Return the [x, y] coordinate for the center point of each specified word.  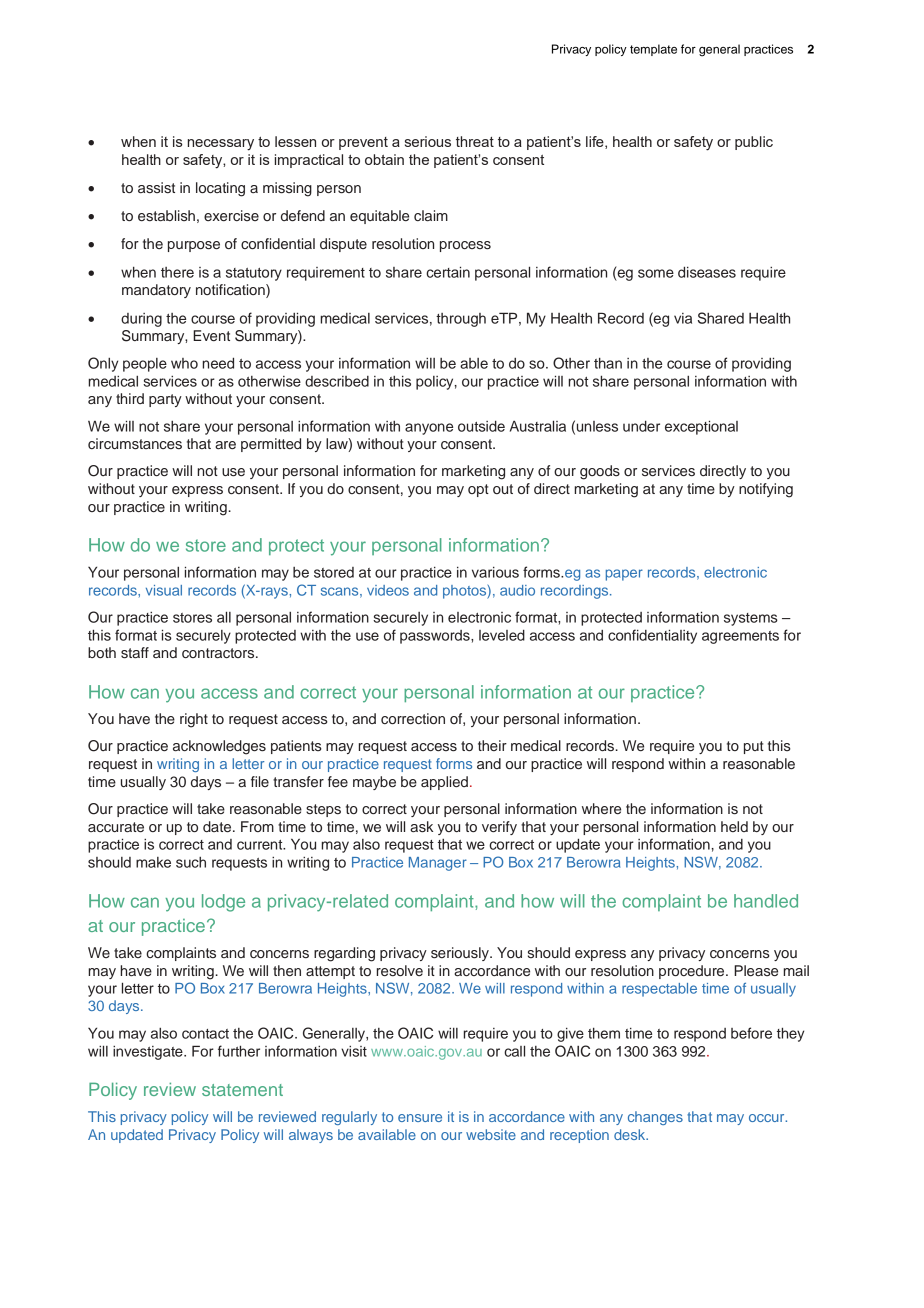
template [653, 50]
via [683, 318]
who [184, 363]
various [495, 572]
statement [242, 1090]
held [734, 826]
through [461, 320]
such [191, 862]
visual [164, 590]
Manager [438, 864]
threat [475, 141]
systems [751, 619]
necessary [221, 145]
